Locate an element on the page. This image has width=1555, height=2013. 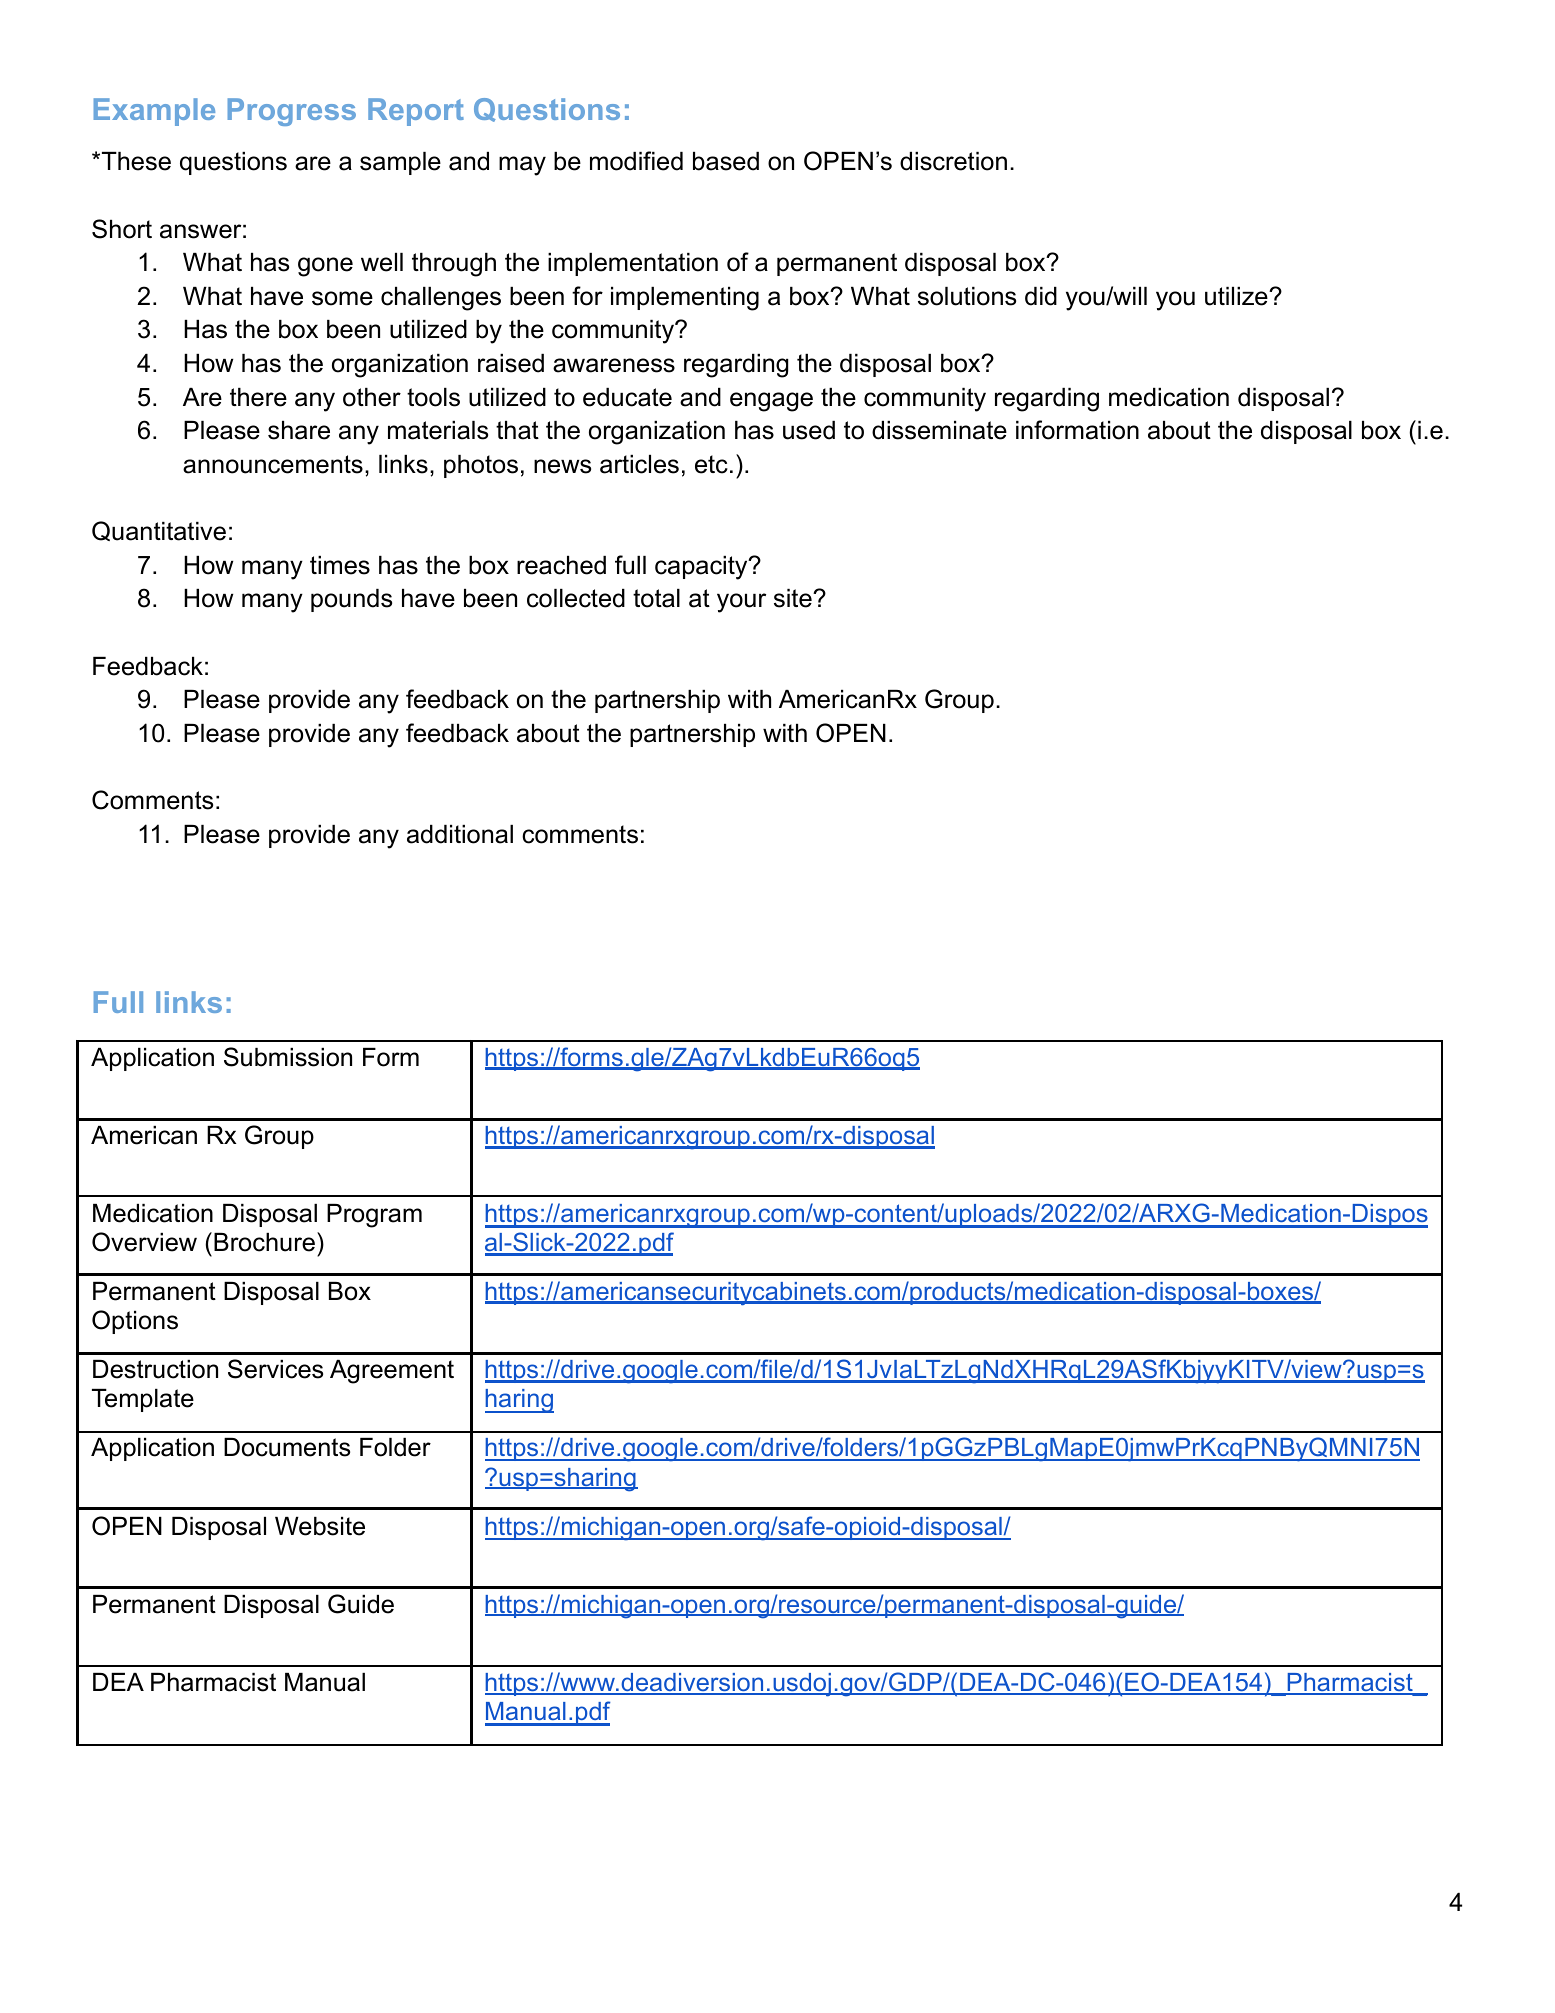
Services is located at coordinates (275, 1369).
